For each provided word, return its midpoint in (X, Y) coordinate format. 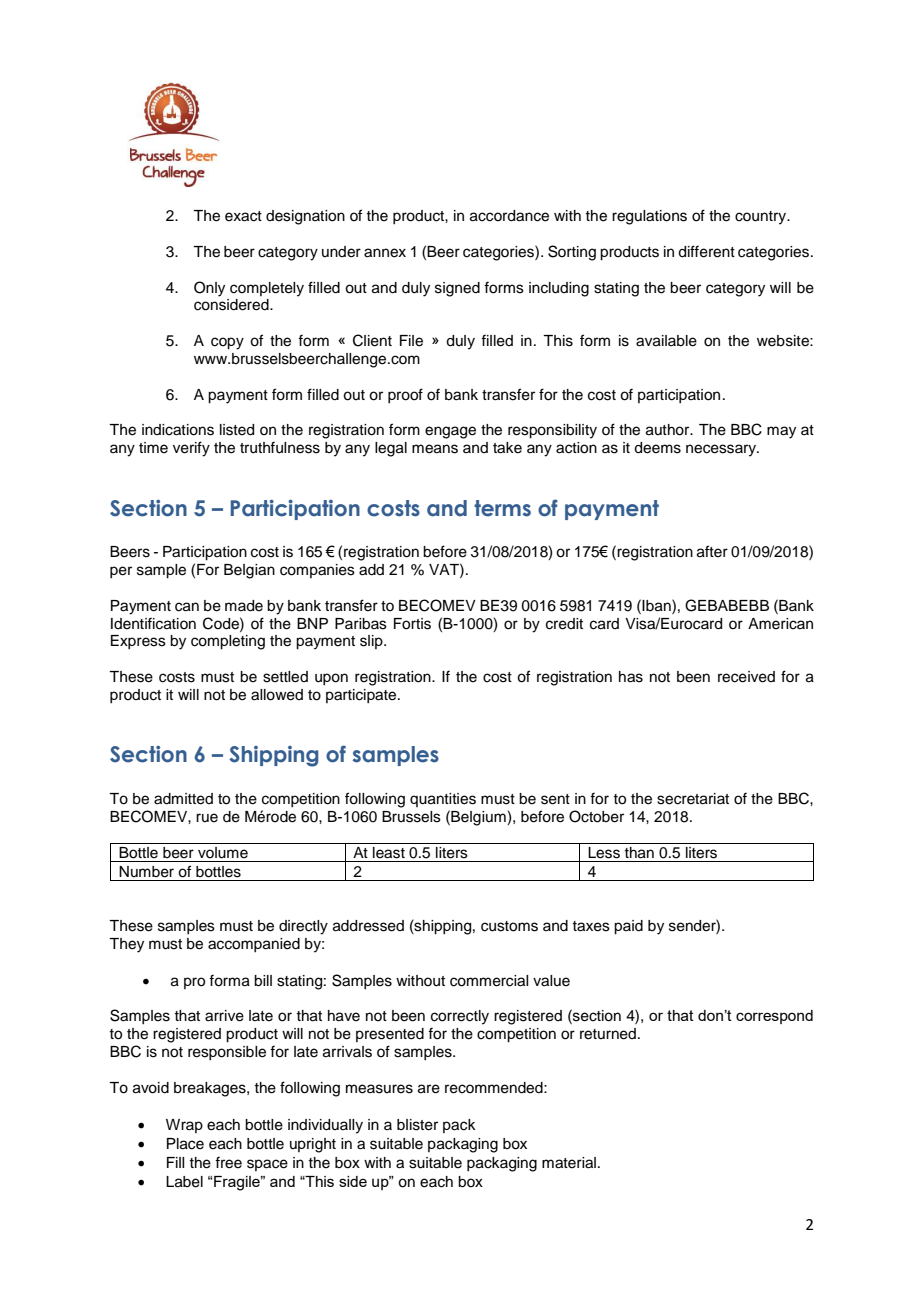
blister (417, 1125)
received (746, 677)
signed (457, 289)
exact (243, 216)
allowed (277, 695)
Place (185, 1144)
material (569, 1163)
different (706, 251)
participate (362, 696)
